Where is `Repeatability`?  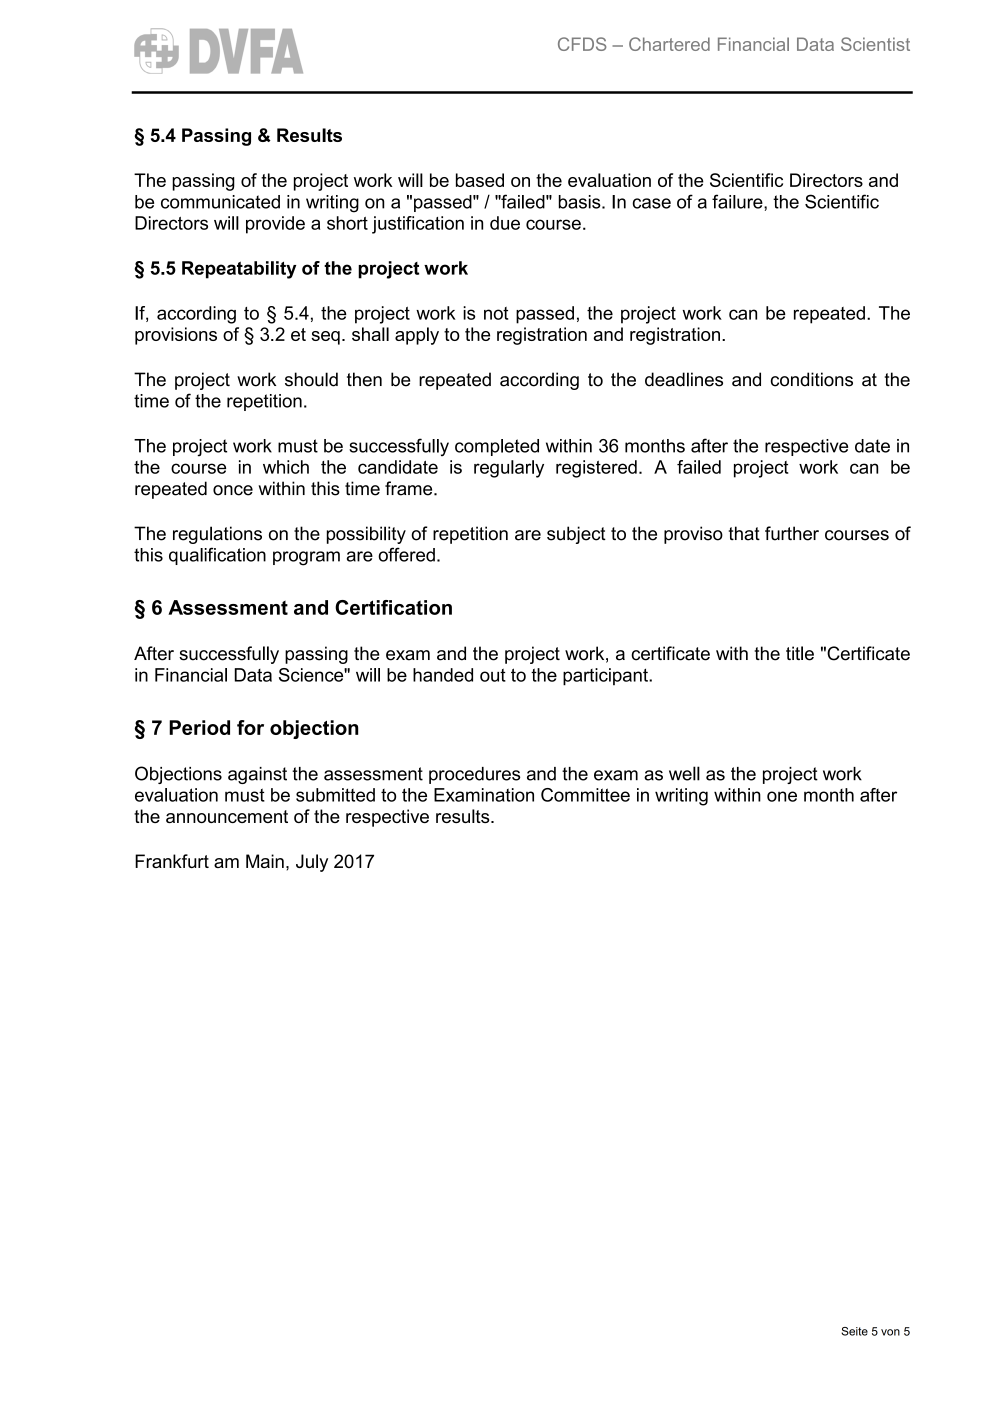
Repeatability is located at coordinates (239, 270).
